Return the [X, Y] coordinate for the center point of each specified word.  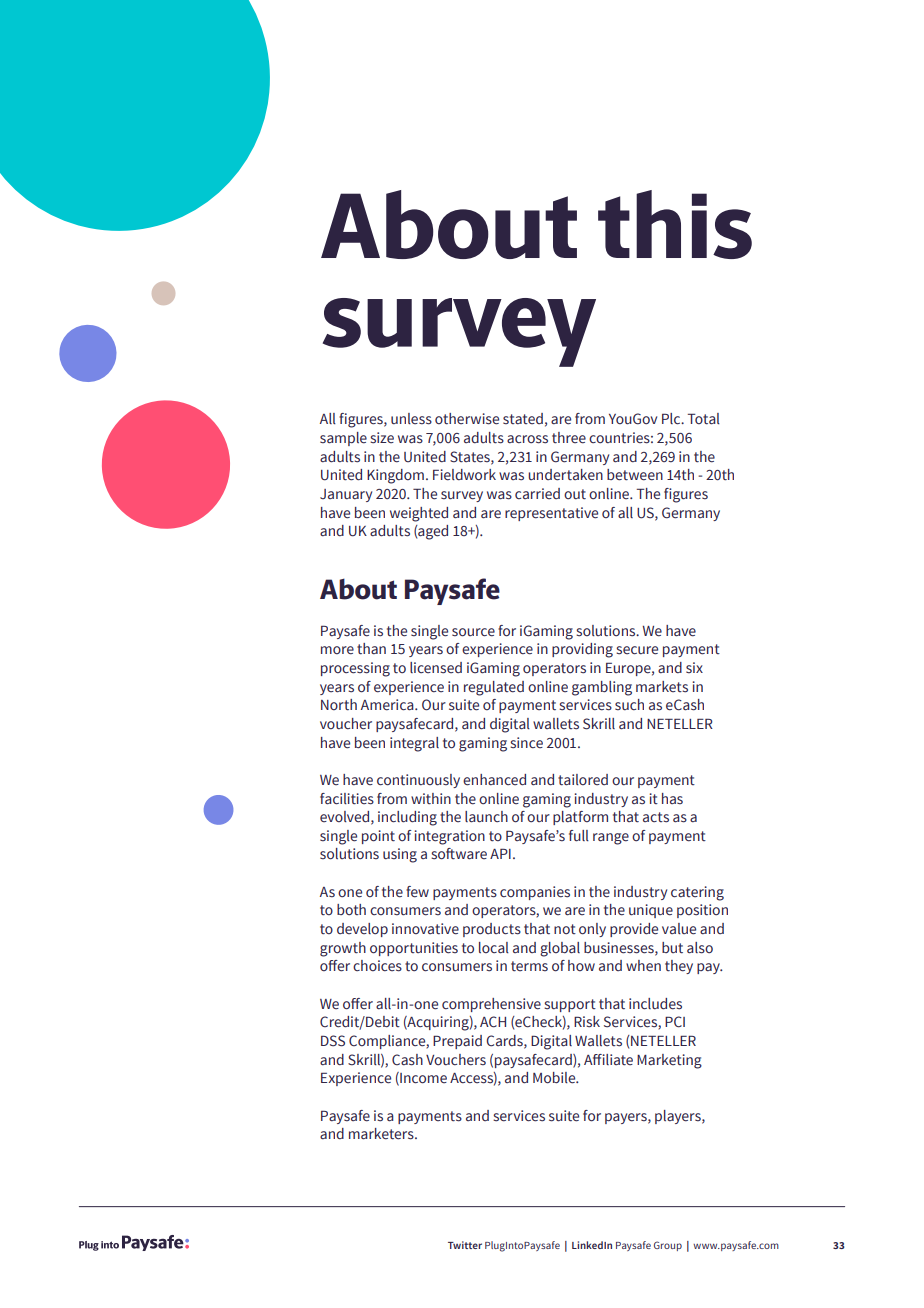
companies [535, 893]
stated [523, 418]
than [371, 649]
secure [637, 650]
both [351, 909]
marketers [382, 1134]
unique [651, 911]
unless [411, 419]
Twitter [465, 1245]
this [675, 224]
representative [551, 514]
